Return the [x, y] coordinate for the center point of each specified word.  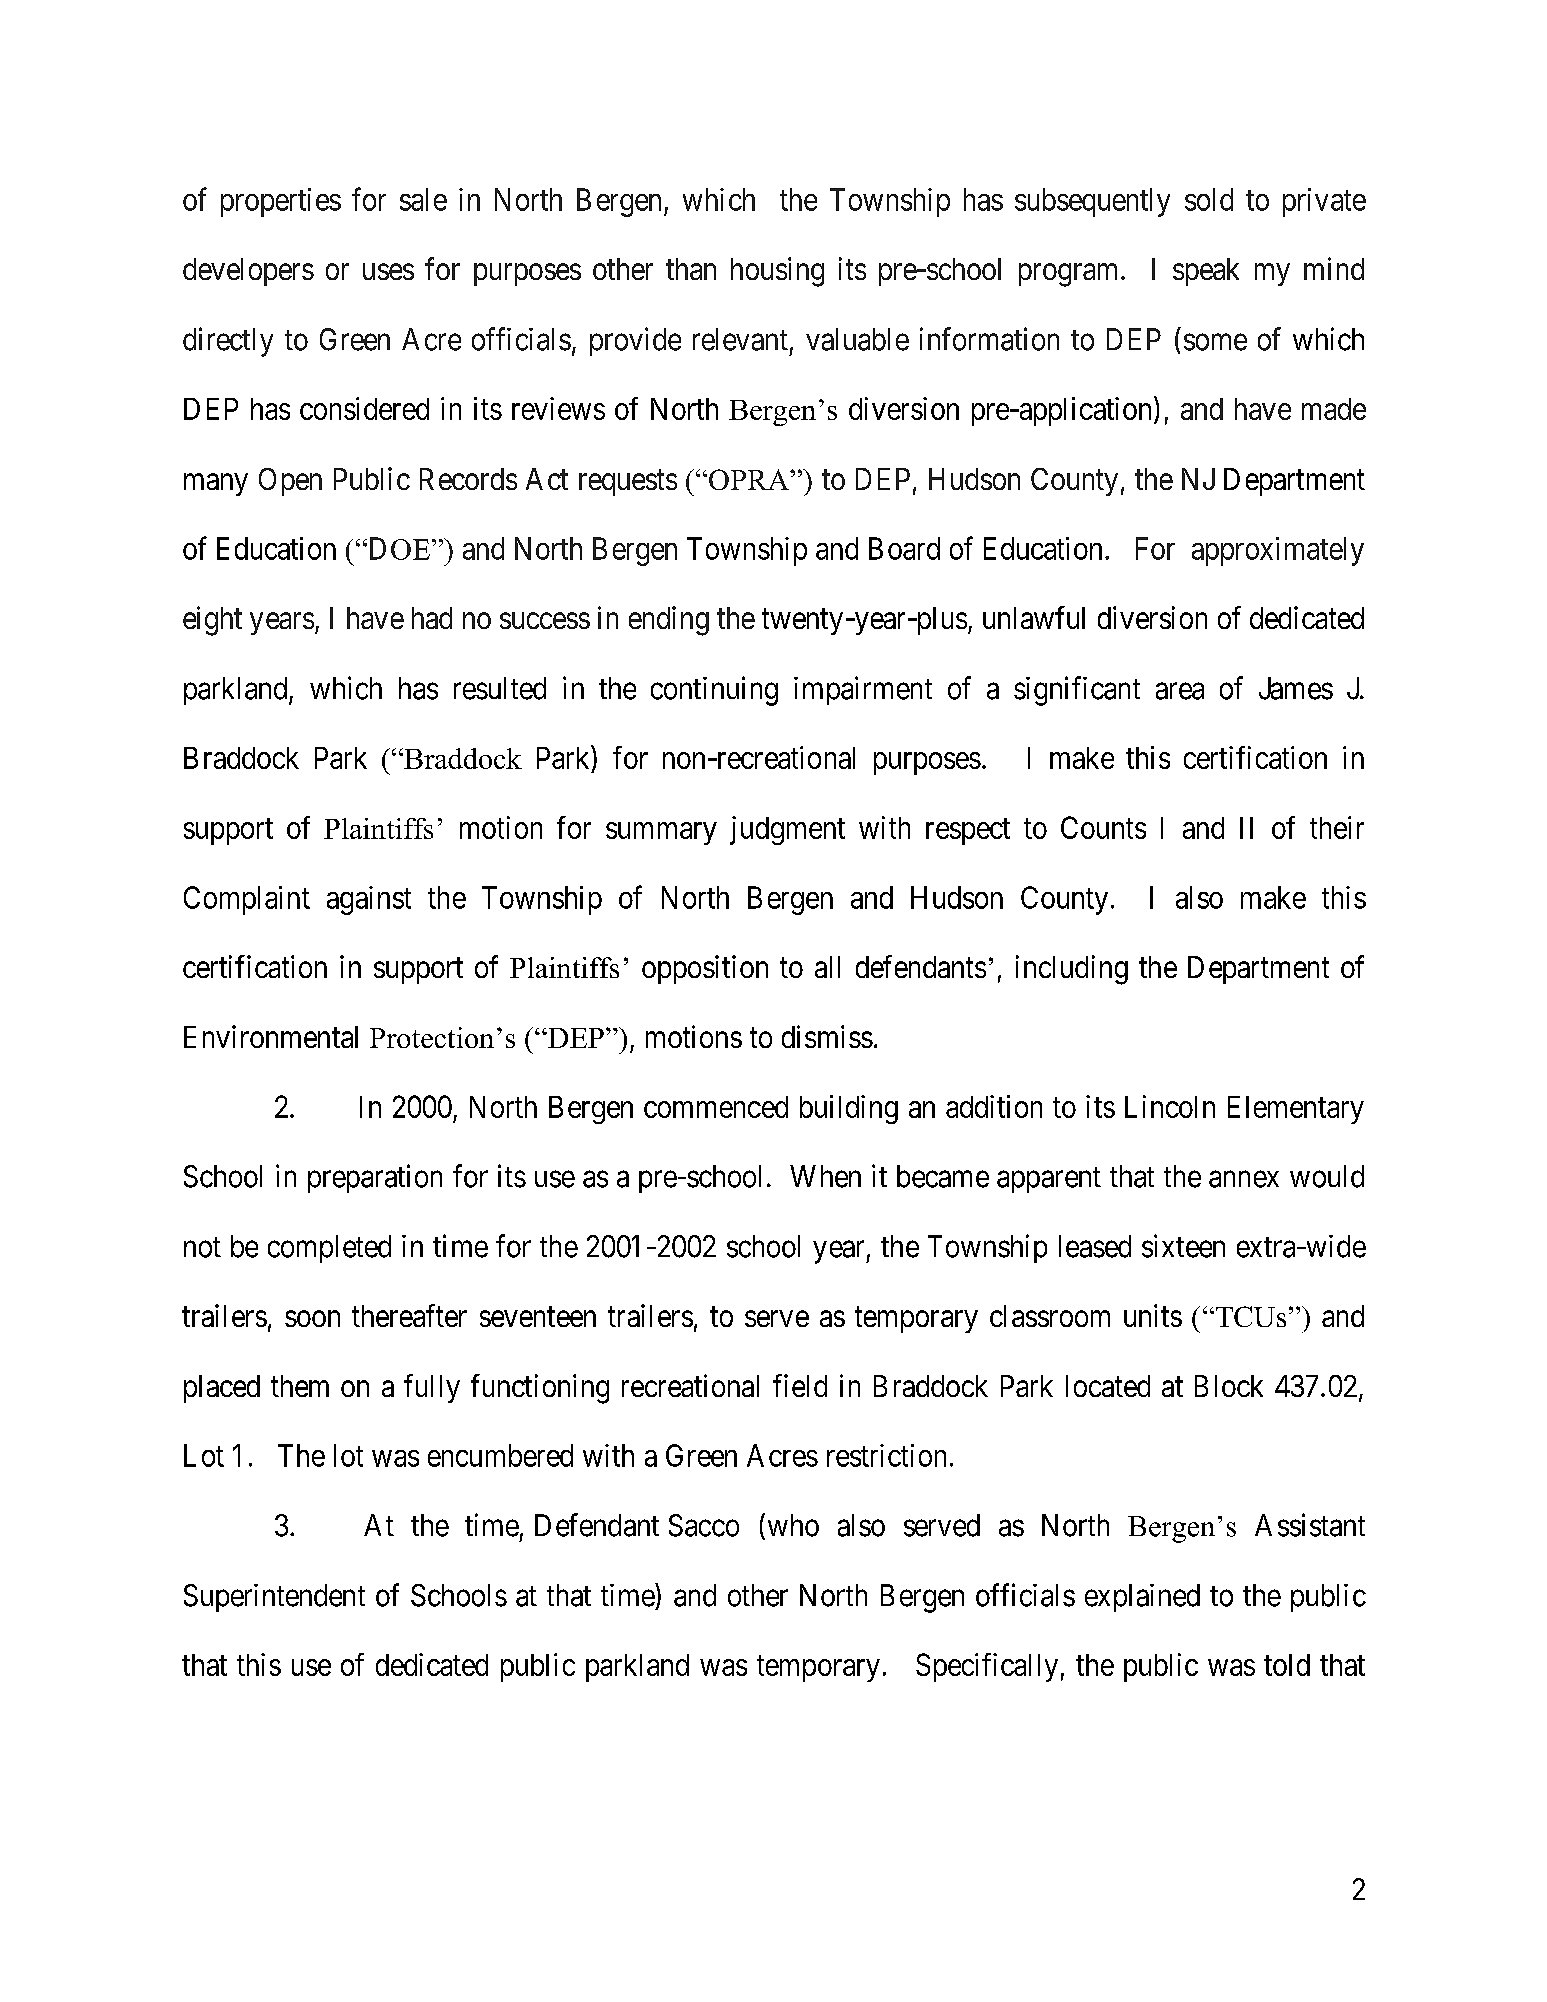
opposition [705, 969]
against [369, 900]
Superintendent [274, 1598]
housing [777, 272]
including [1072, 970]
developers [248, 272]
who [793, 1525]
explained [1142, 1598]
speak [1206, 272]
